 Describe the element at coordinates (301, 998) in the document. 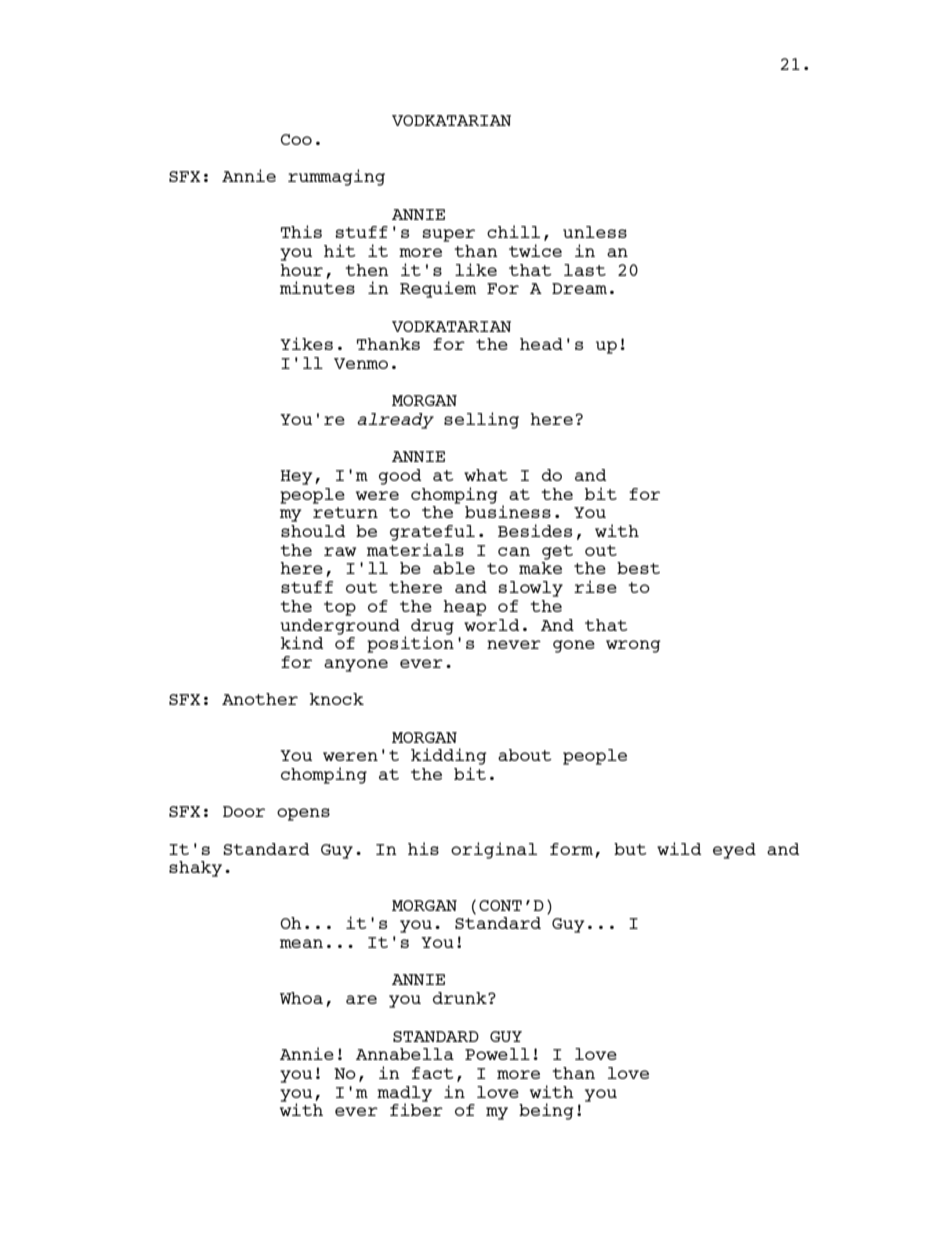

I see `Whoa` at that location.
